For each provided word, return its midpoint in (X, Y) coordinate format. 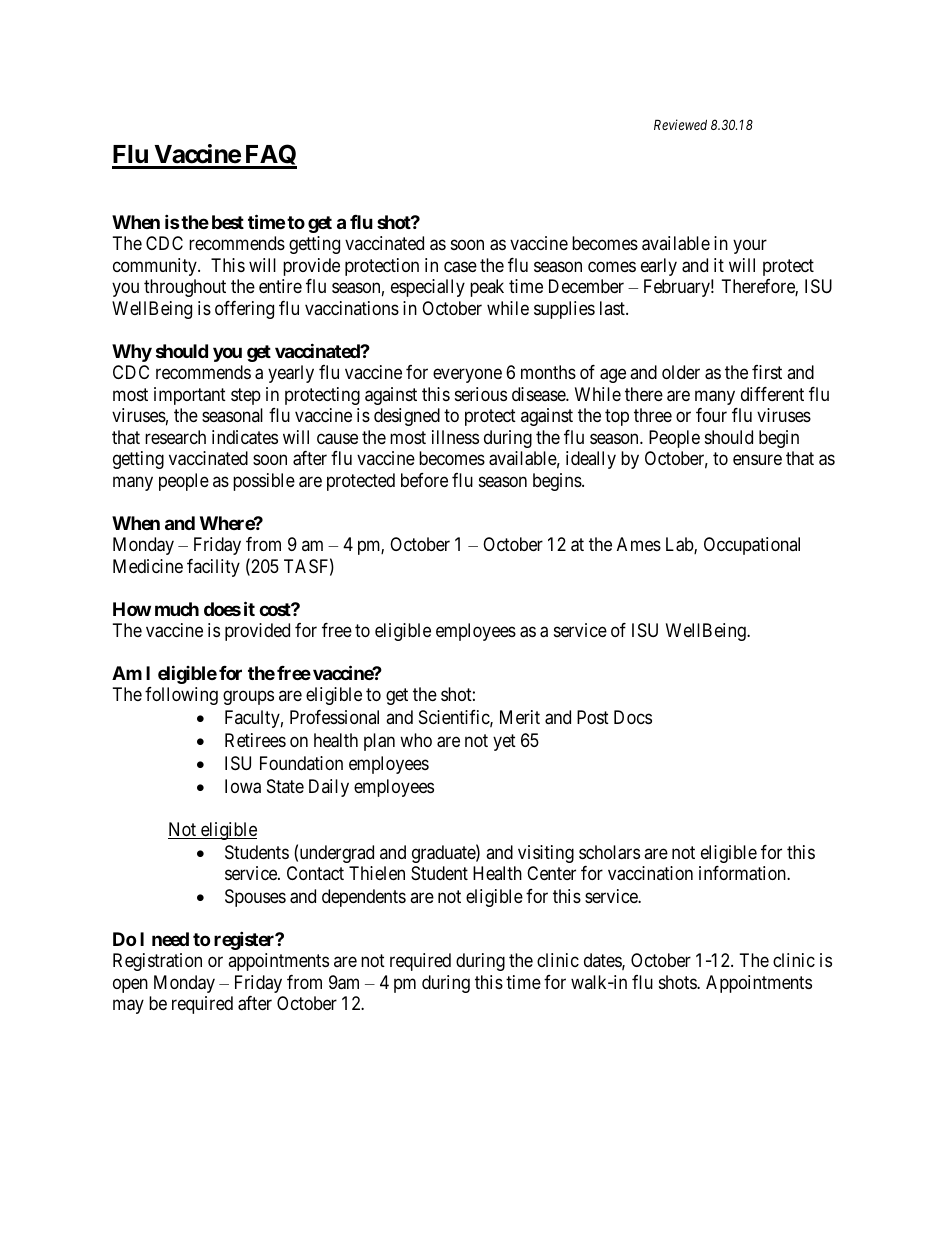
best (228, 222)
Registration (157, 962)
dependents (364, 898)
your (750, 247)
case (460, 267)
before (424, 480)
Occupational (752, 546)
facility (213, 568)
